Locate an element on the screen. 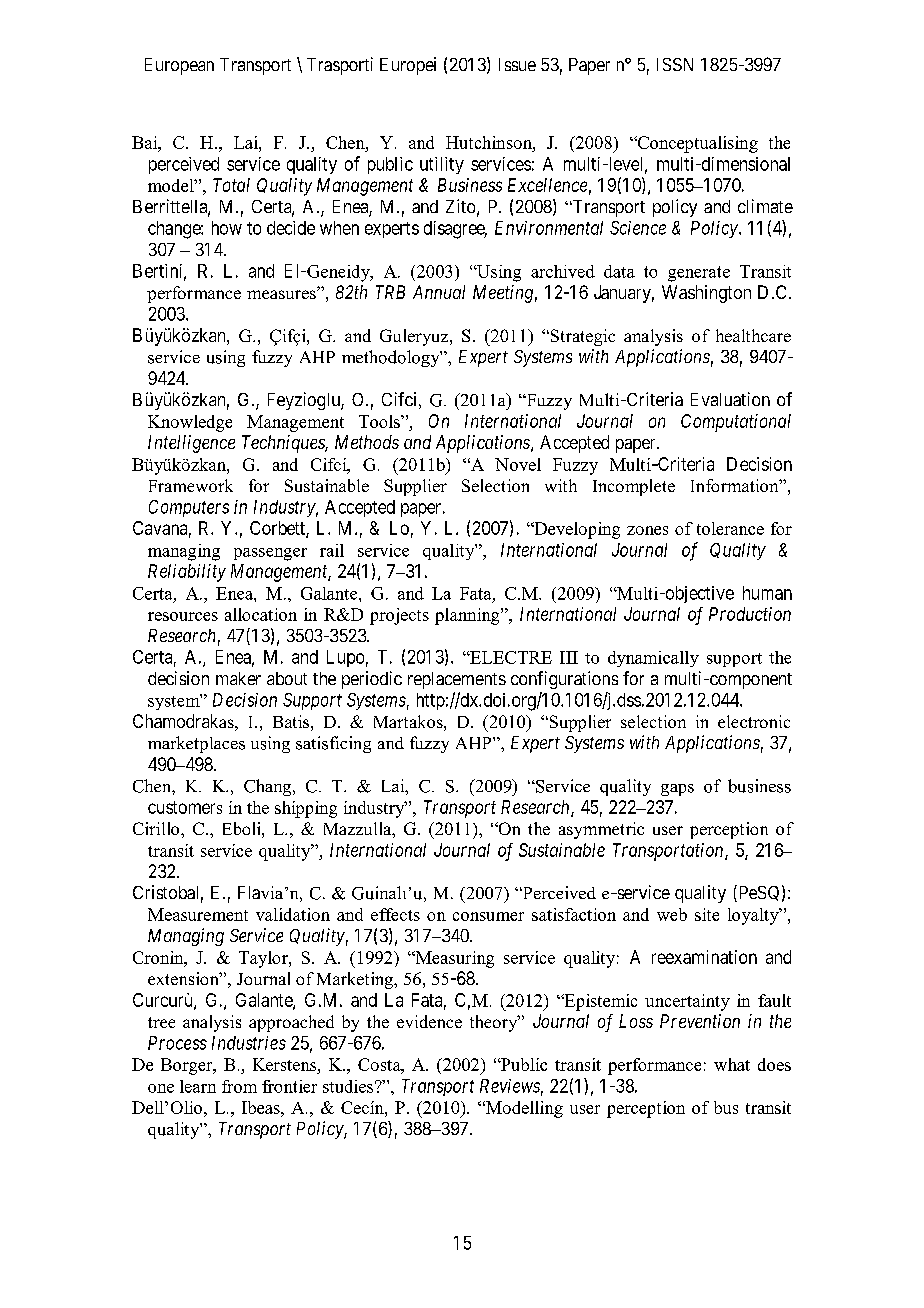 This screenshot has height=1308, width=924. measures is located at coordinates (282, 294).
